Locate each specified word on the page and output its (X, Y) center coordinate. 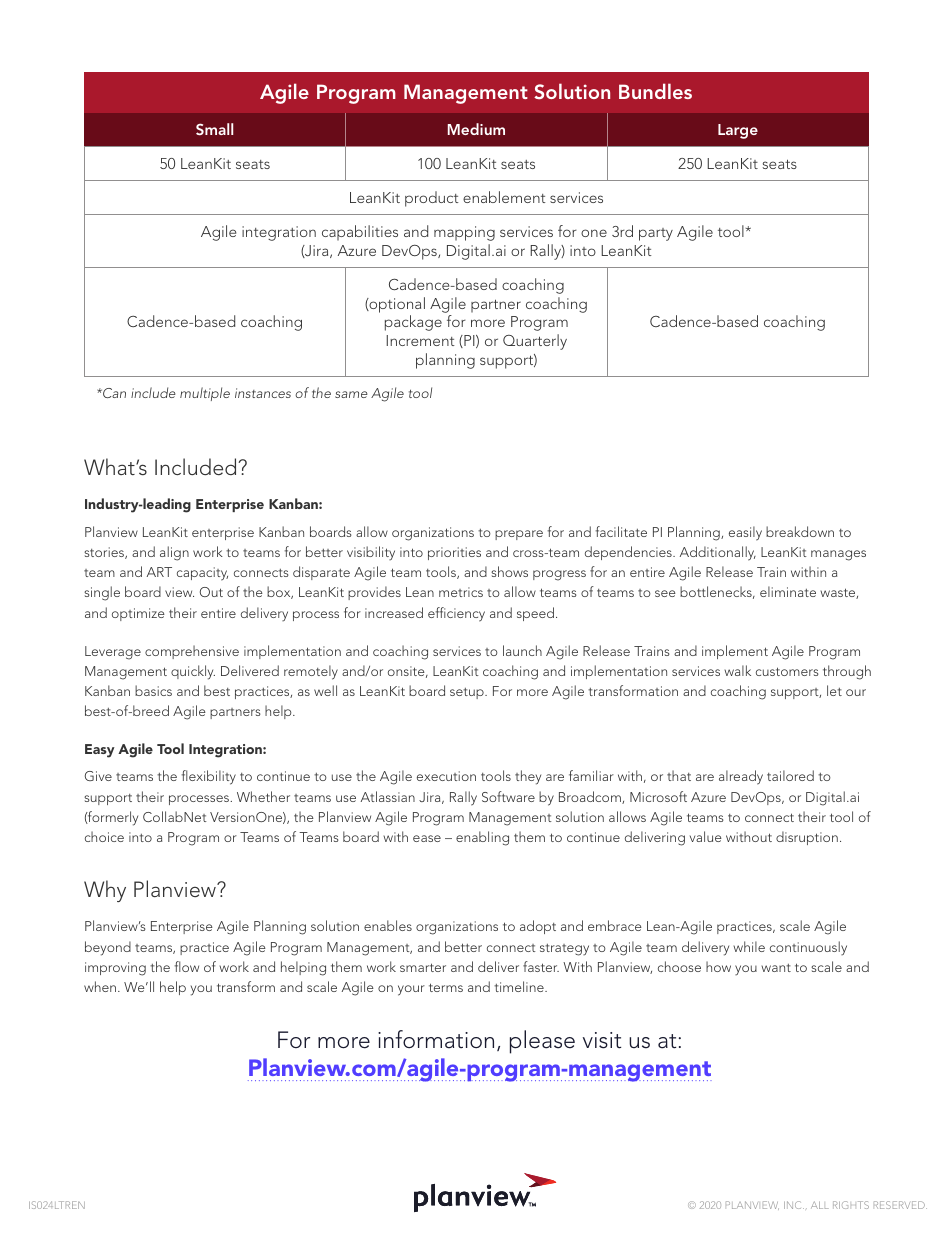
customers (787, 671)
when (101, 986)
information (436, 1039)
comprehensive (192, 652)
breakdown (800, 531)
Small (214, 129)
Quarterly (535, 342)
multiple (205, 394)
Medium (476, 129)
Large (738, 131)
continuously (808, 948)
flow (187, 966)
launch (522, 650)
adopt (538, 927)
